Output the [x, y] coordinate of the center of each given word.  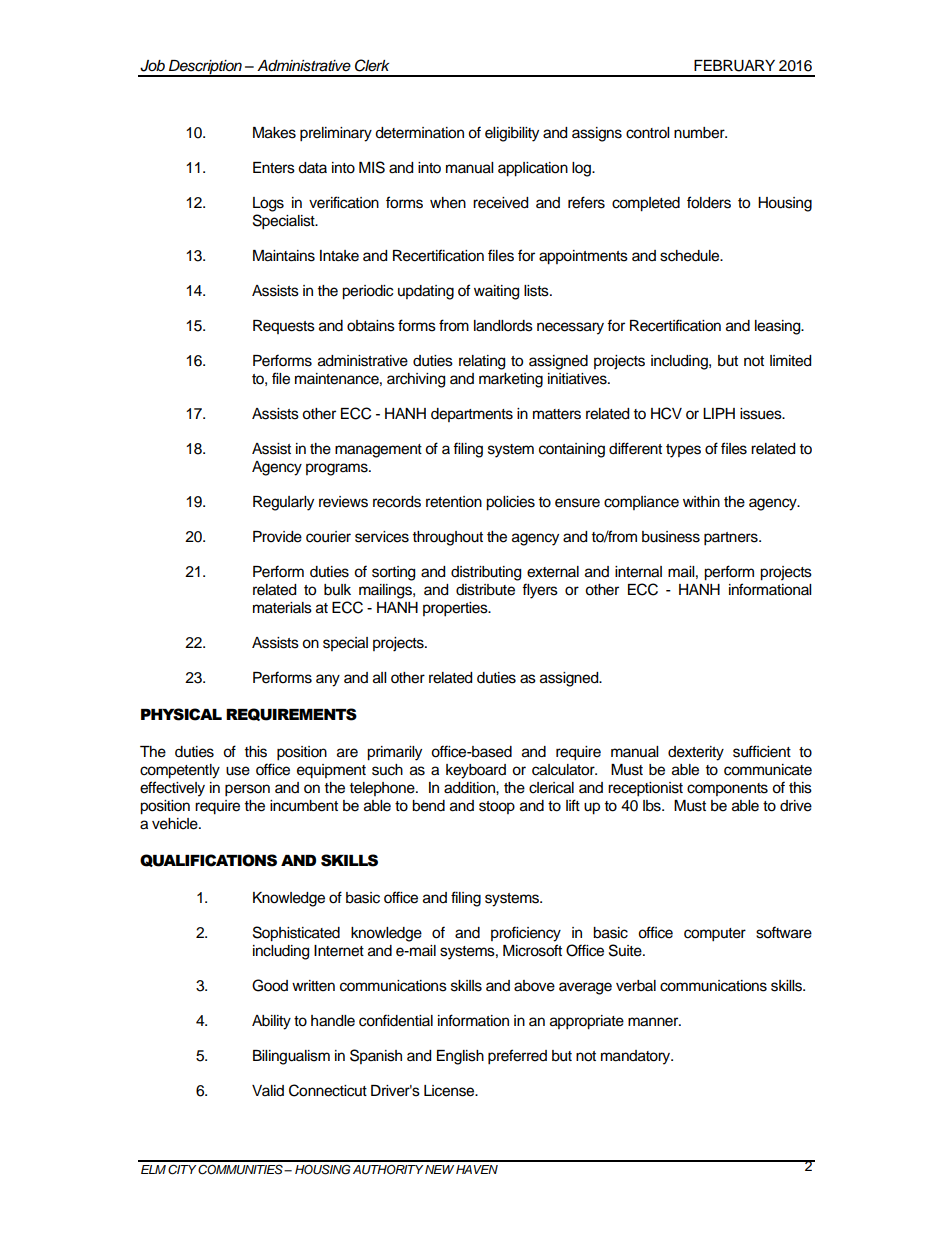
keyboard [476, 771]
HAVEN [477, 1169]
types [683, 451]
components [727, 789]
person [247, 790]
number [700, 133]
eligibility [512, 134]
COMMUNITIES [240, 1169]
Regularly [283, 503]
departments [472, 415]
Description [205, 68]
